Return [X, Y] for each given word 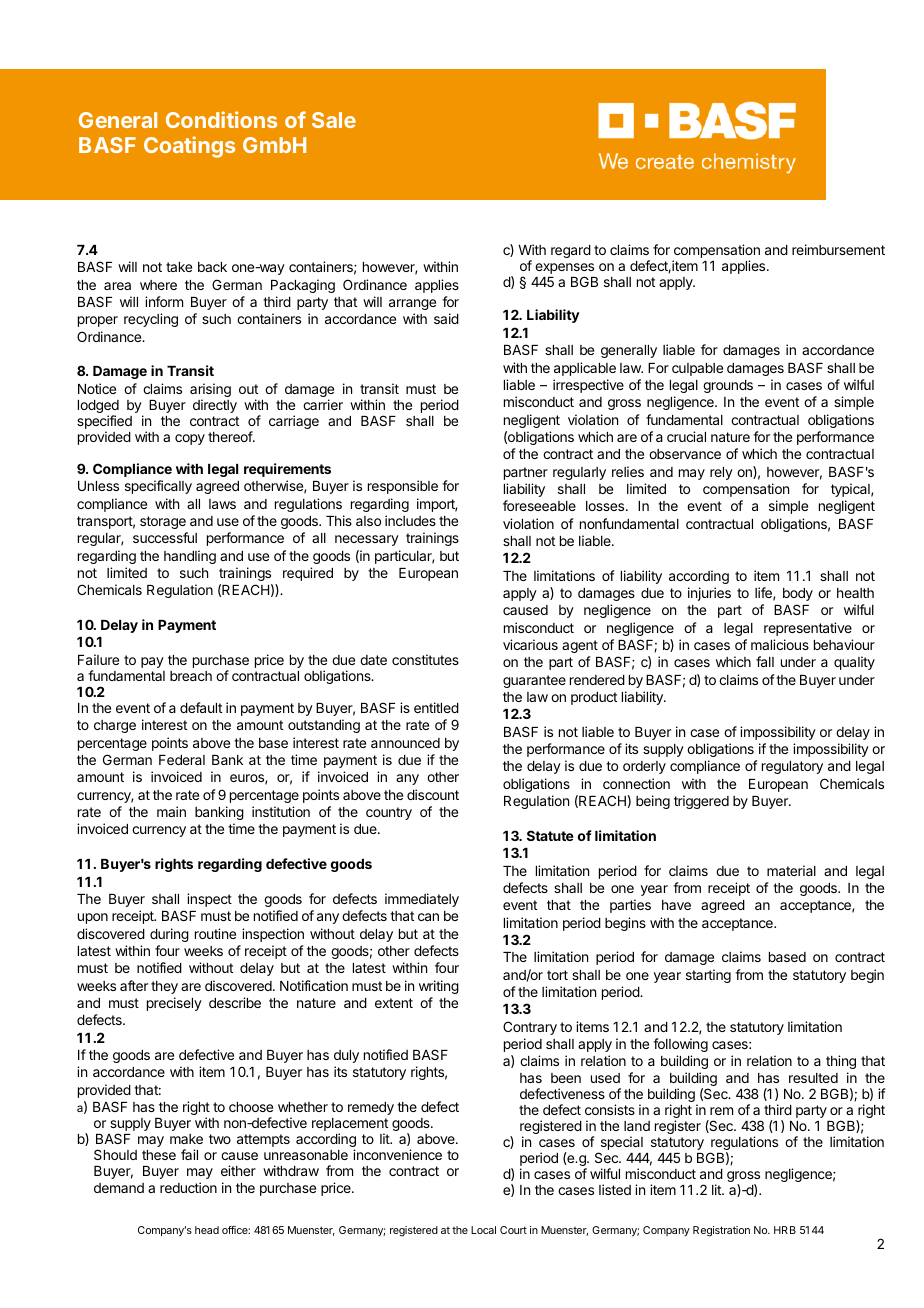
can [428, 917]
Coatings [189, 147]
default [201, 707]
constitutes [425, 659]
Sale [334, 120]
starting [708, 976]
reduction [188, 1187]
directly [215, 406]
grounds [728, 386]
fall [765, 661]
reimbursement [838, 249]
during [169, 935]
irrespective [588, 386]
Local [483, 1230]
